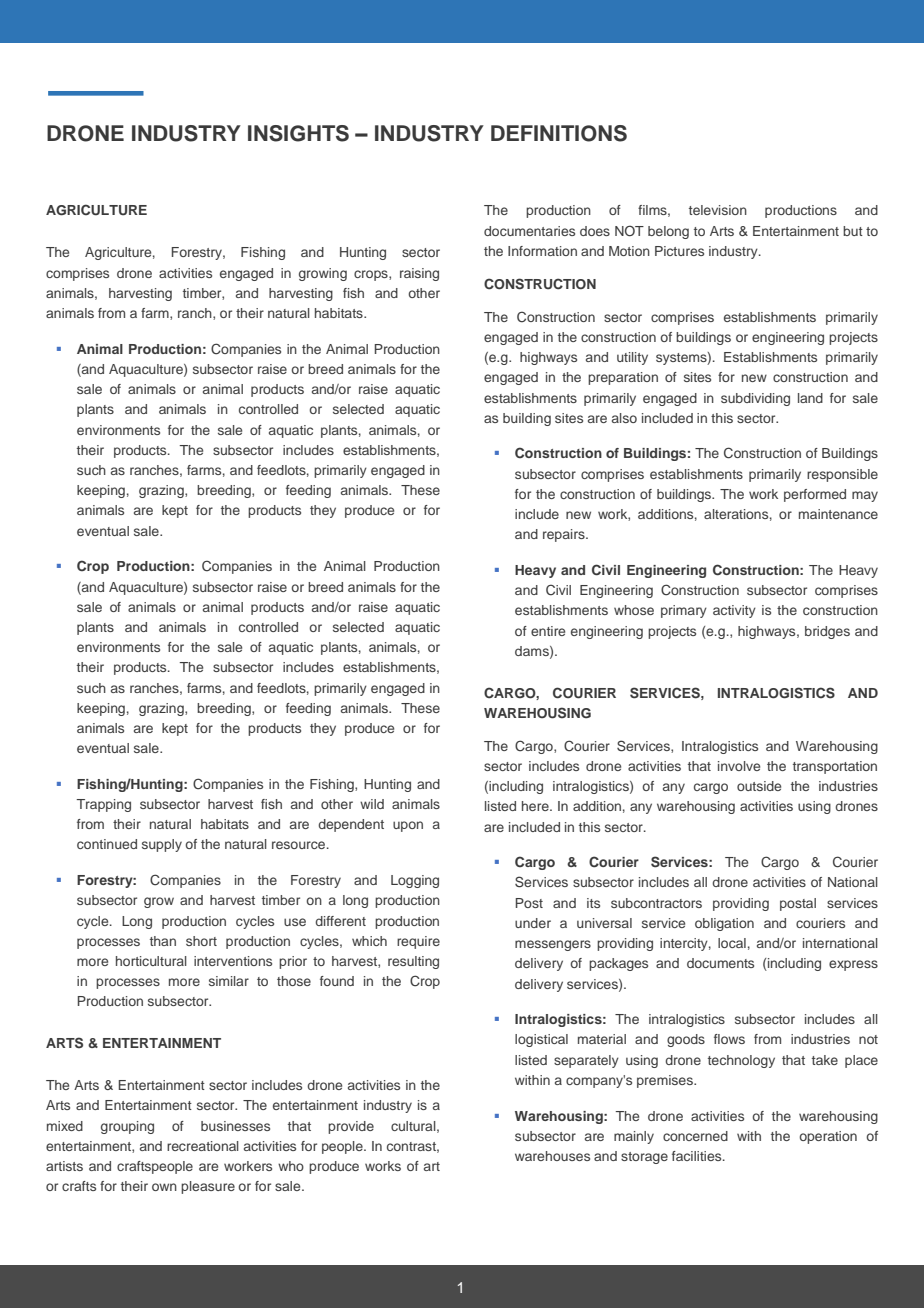 This screenshot has height=1308, width=924. What do you see at coordinates (298, 133) in the screenshot?
I see `INSIGHTS` at bounding box center [298, 133].
